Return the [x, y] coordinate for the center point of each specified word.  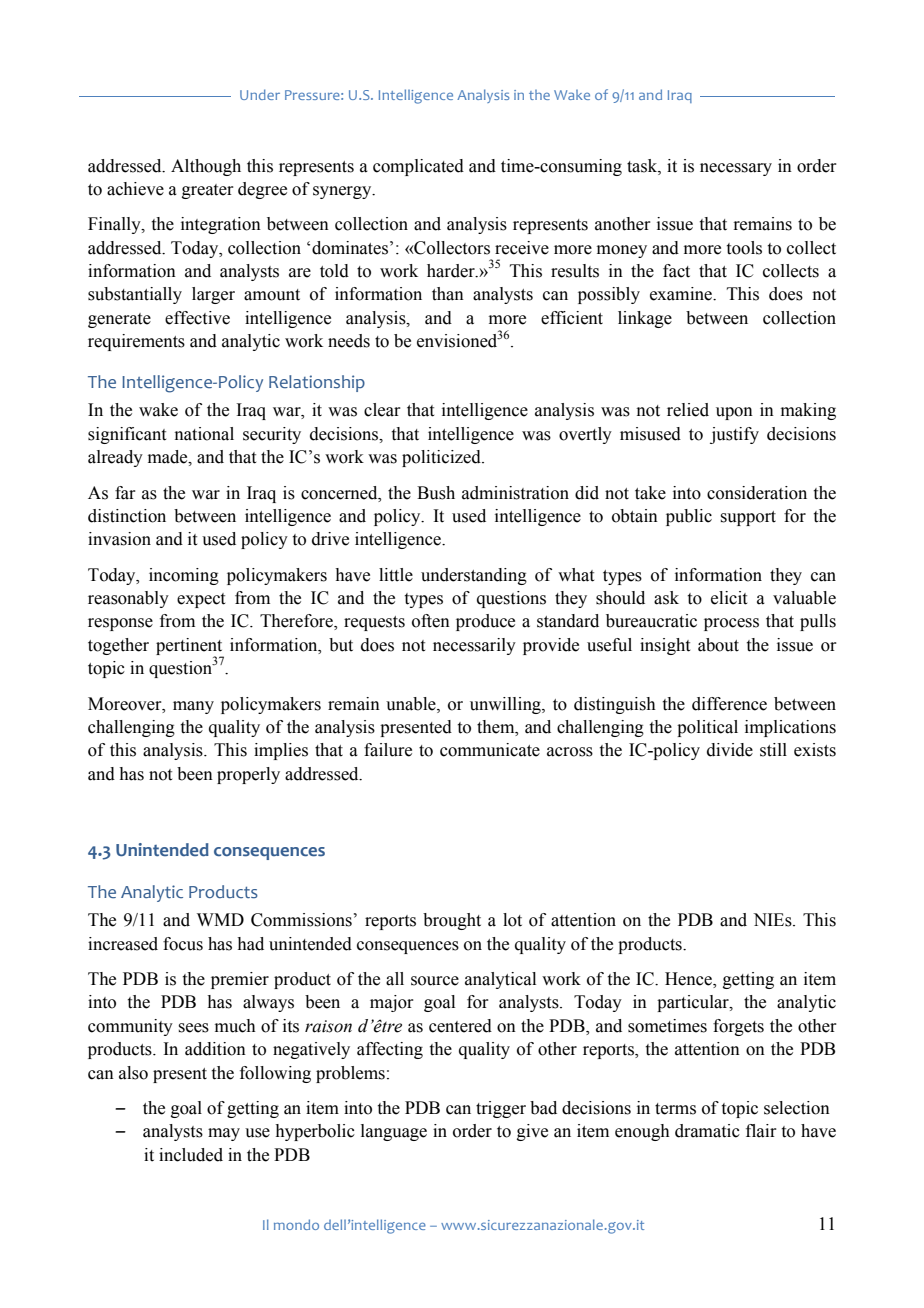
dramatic [707, 1131]
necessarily [474, 646]
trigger [501, 1109]
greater [208, 191]
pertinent [190, 647]
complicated [418, 167]
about [718, 645]
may [224, 1134]
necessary [736, 169]
